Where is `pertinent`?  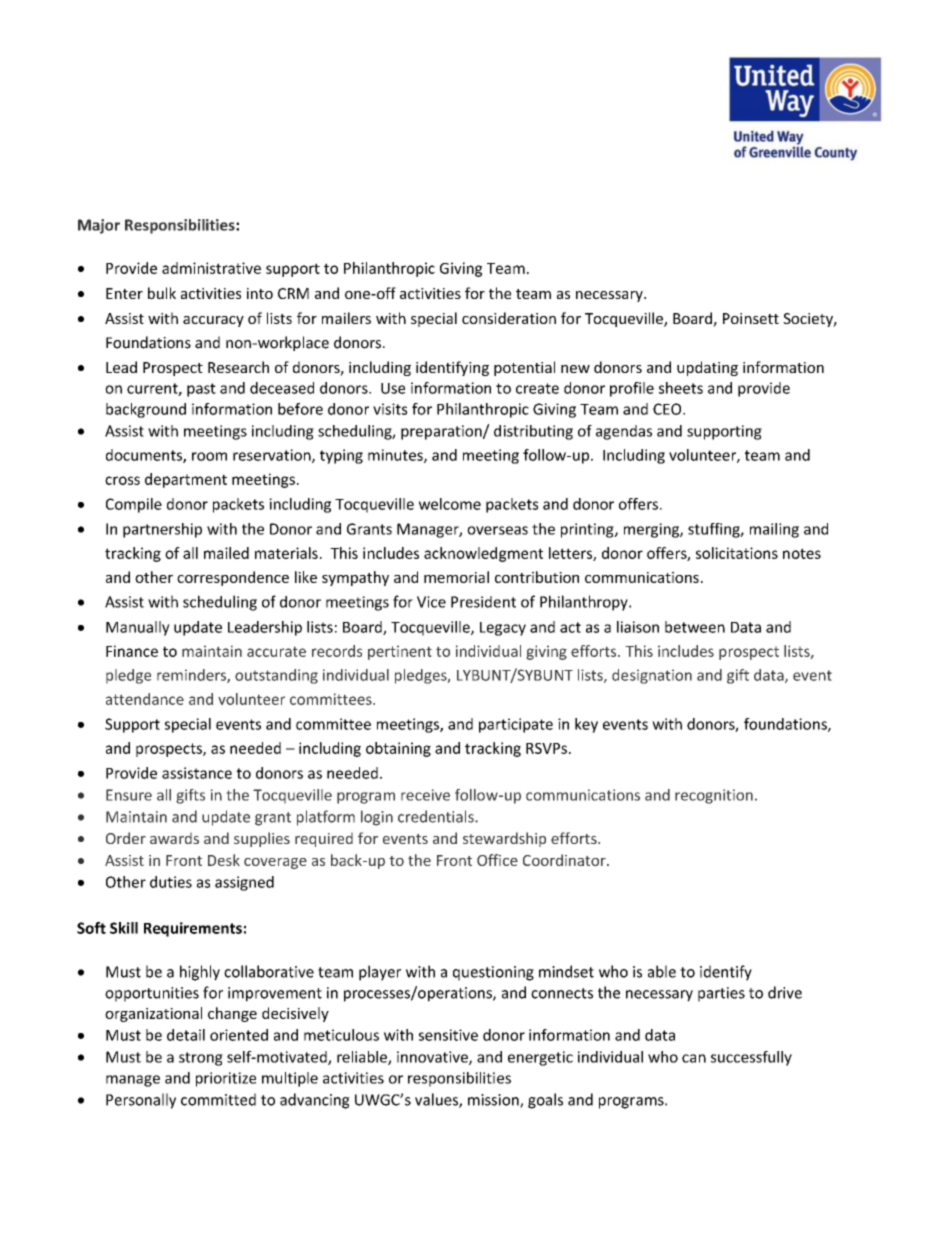 pertinent is located at coordinates (400, 652).
